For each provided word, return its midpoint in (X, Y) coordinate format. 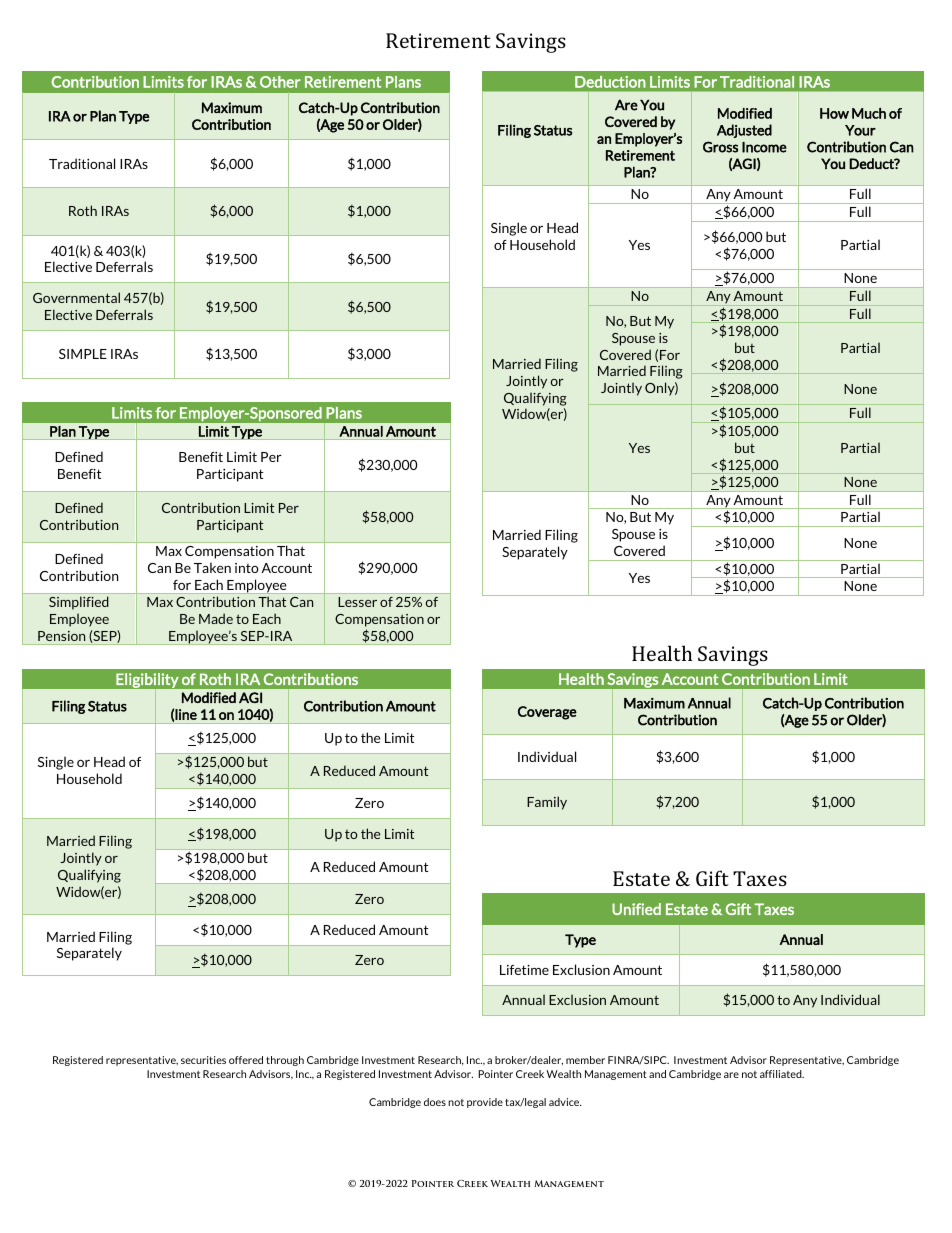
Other (280, 82)
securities (203, 1060)
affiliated (782, 1074)
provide (485, 1103)
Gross (720, 147)
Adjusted (744, 131)
